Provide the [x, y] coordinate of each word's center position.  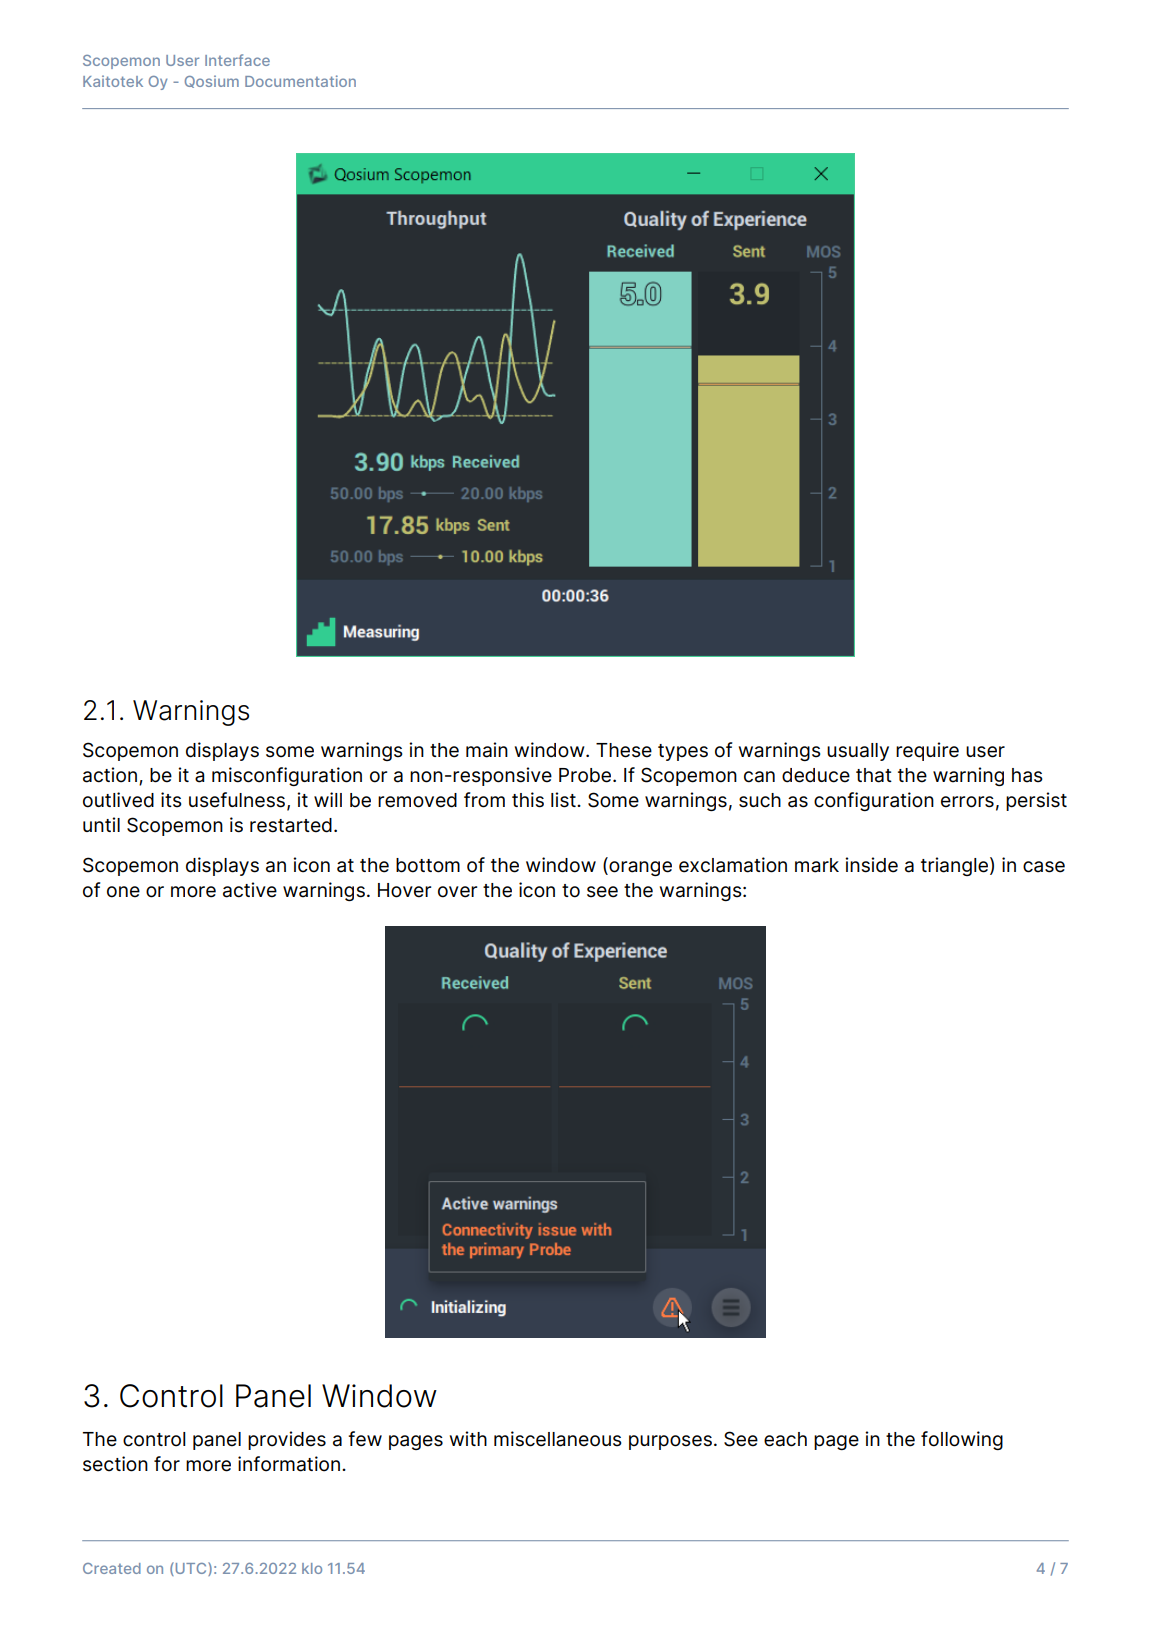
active [250, 890]
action [110, 775]
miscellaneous [558, 1439]
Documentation [300, 81]
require [927, 751]
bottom [428, 865]
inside [871, 865]
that [874, 775]
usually [858, 752]
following [962, 1440]
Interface [237, 60]
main [487, 750]
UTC [191, 1569]
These [624, 750]
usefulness [238, 801]
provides [287, 1440]
